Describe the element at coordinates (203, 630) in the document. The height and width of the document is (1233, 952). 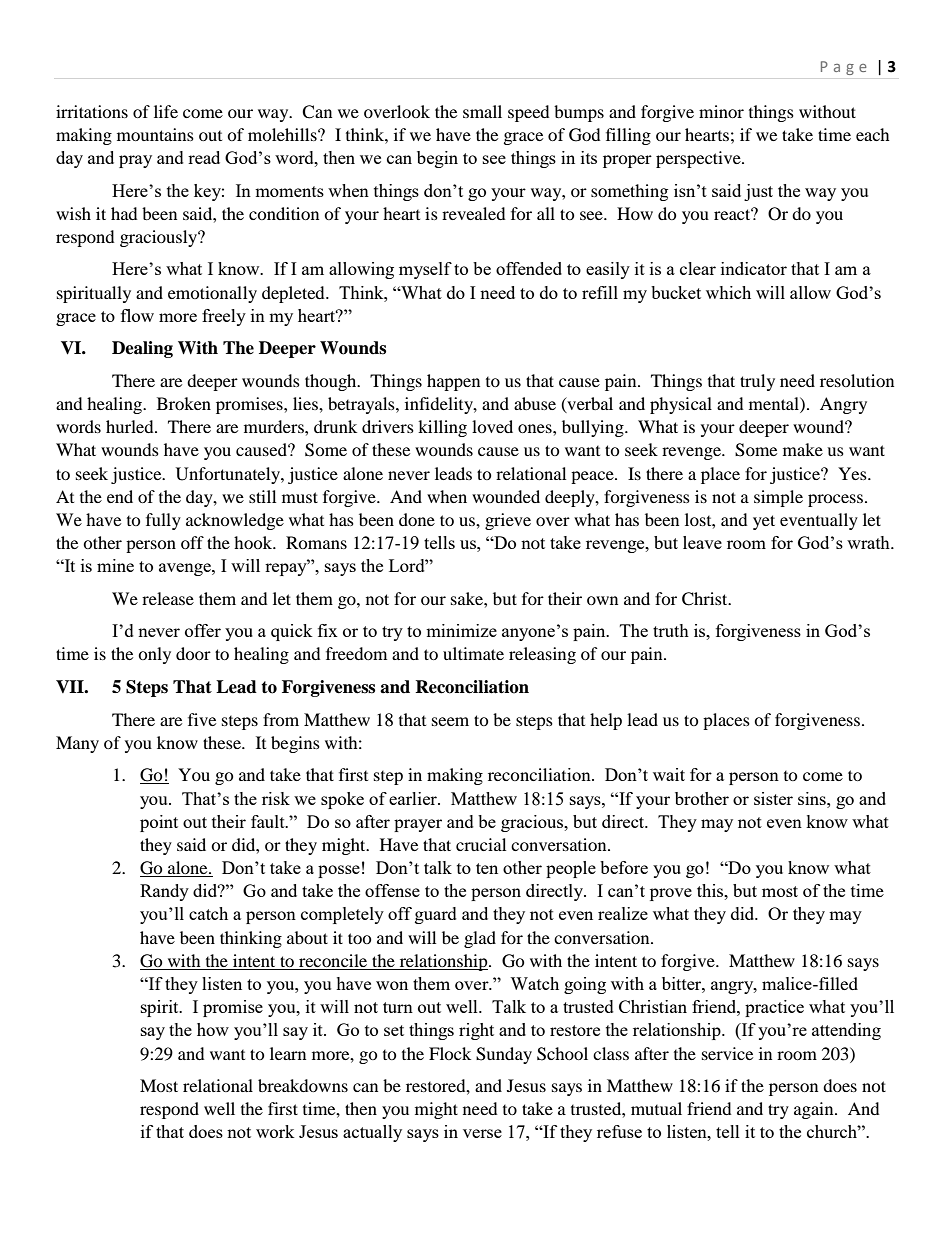
I see `offer` at that location.
